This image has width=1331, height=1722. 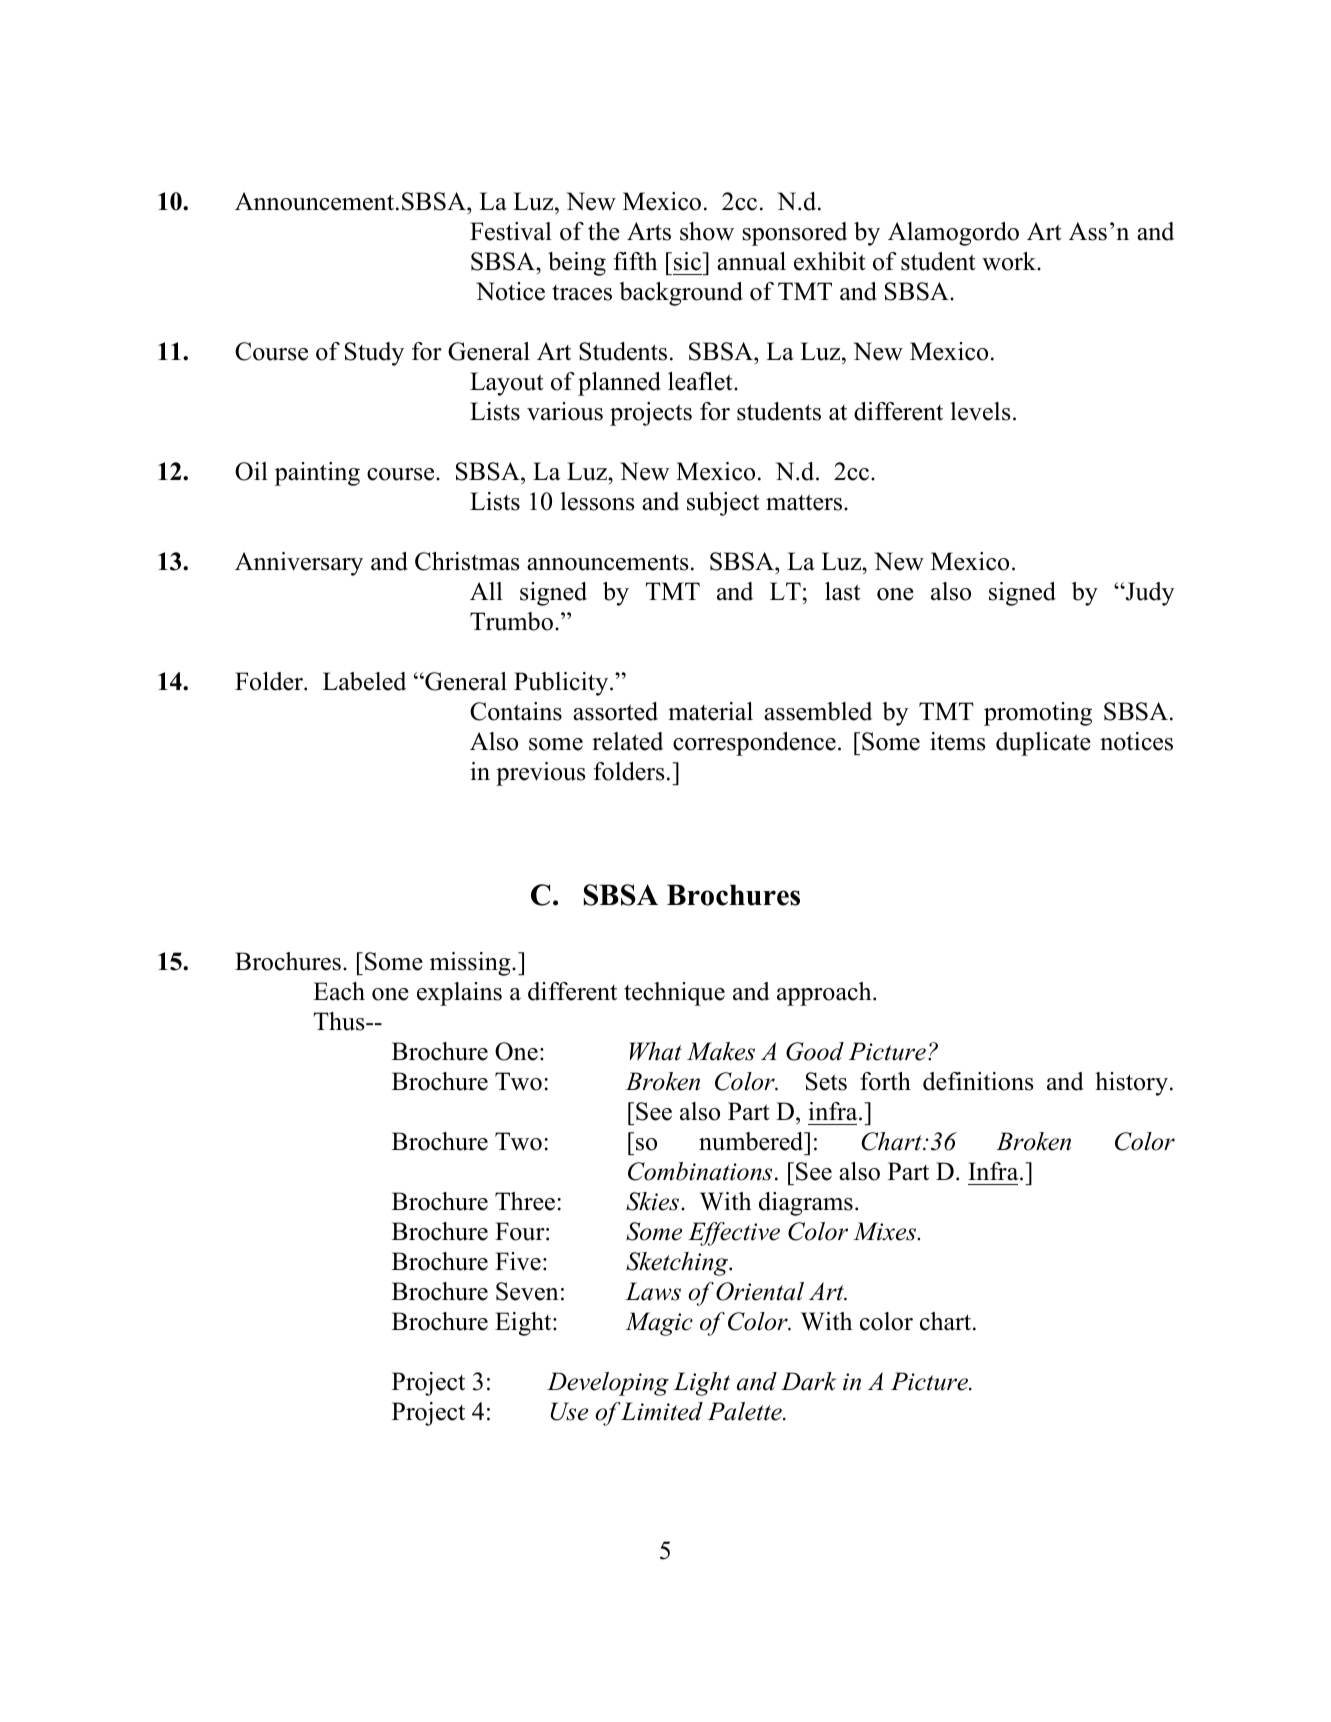 I want to click on work, so click(x=1010, y=261).
